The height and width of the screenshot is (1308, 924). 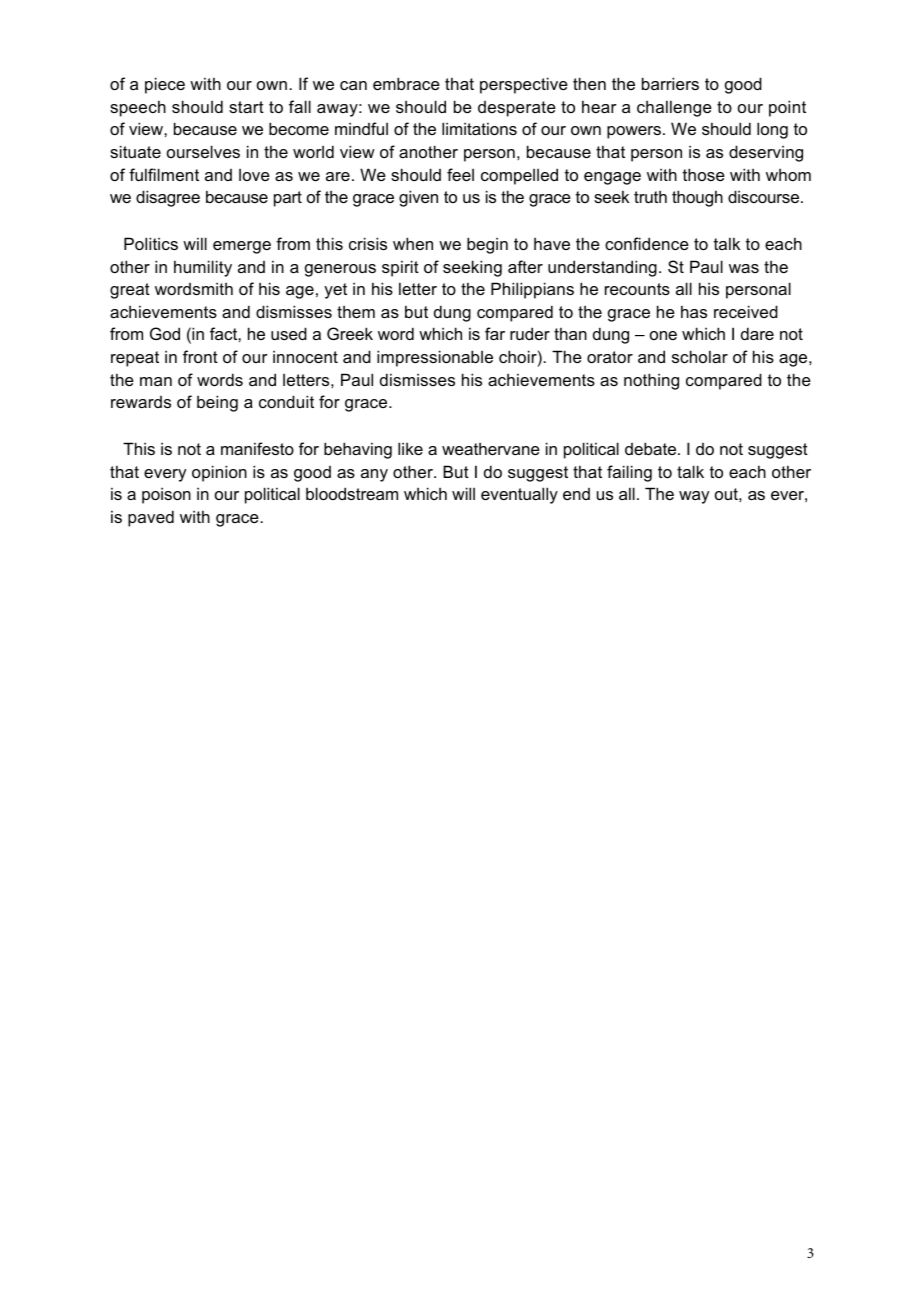 What do you see at coordinates (246, 107) in the screenshot?
I see `start` at bounding box center [246, 107].
